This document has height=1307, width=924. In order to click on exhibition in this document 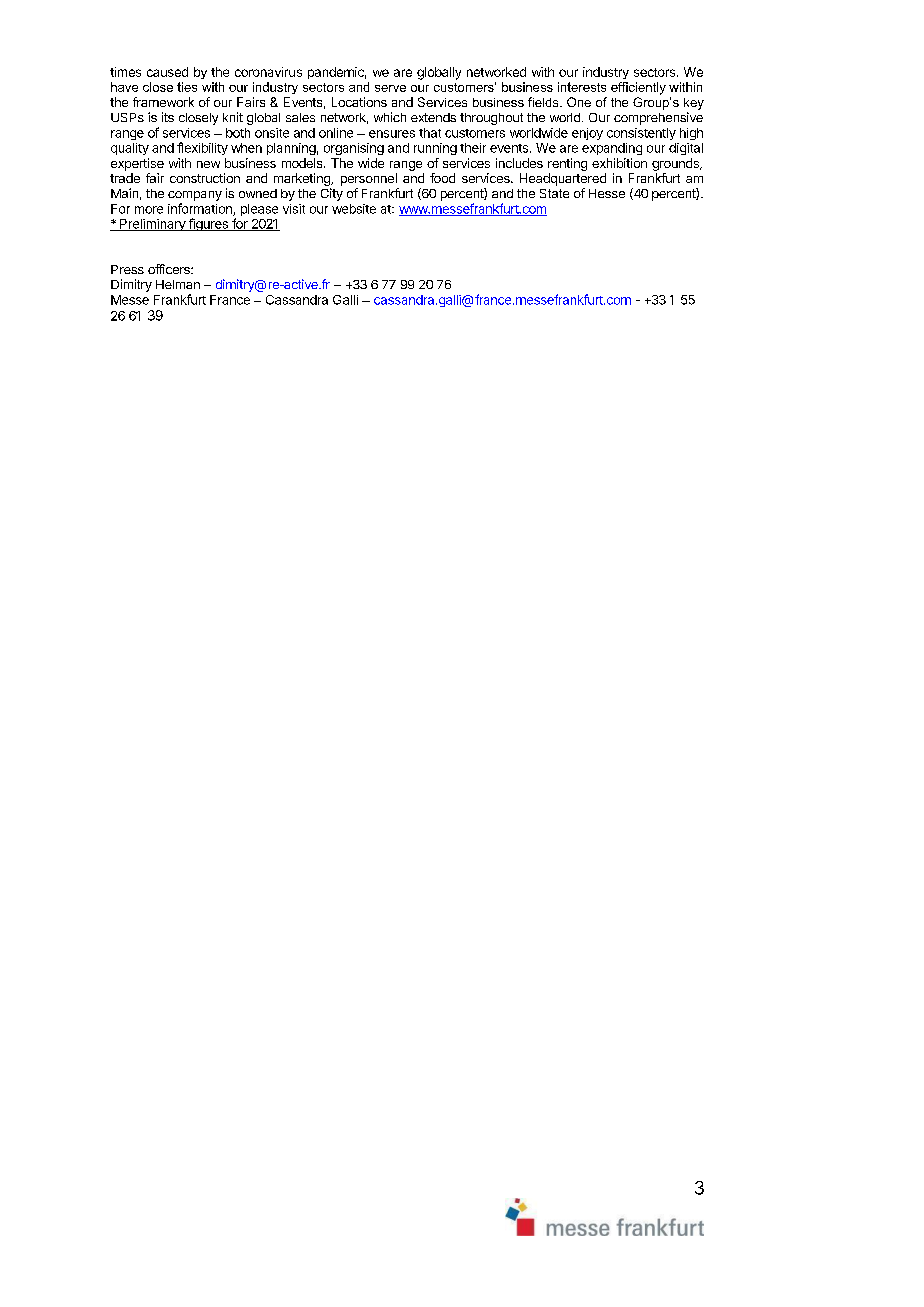, I will do `click(619, 163)`.
